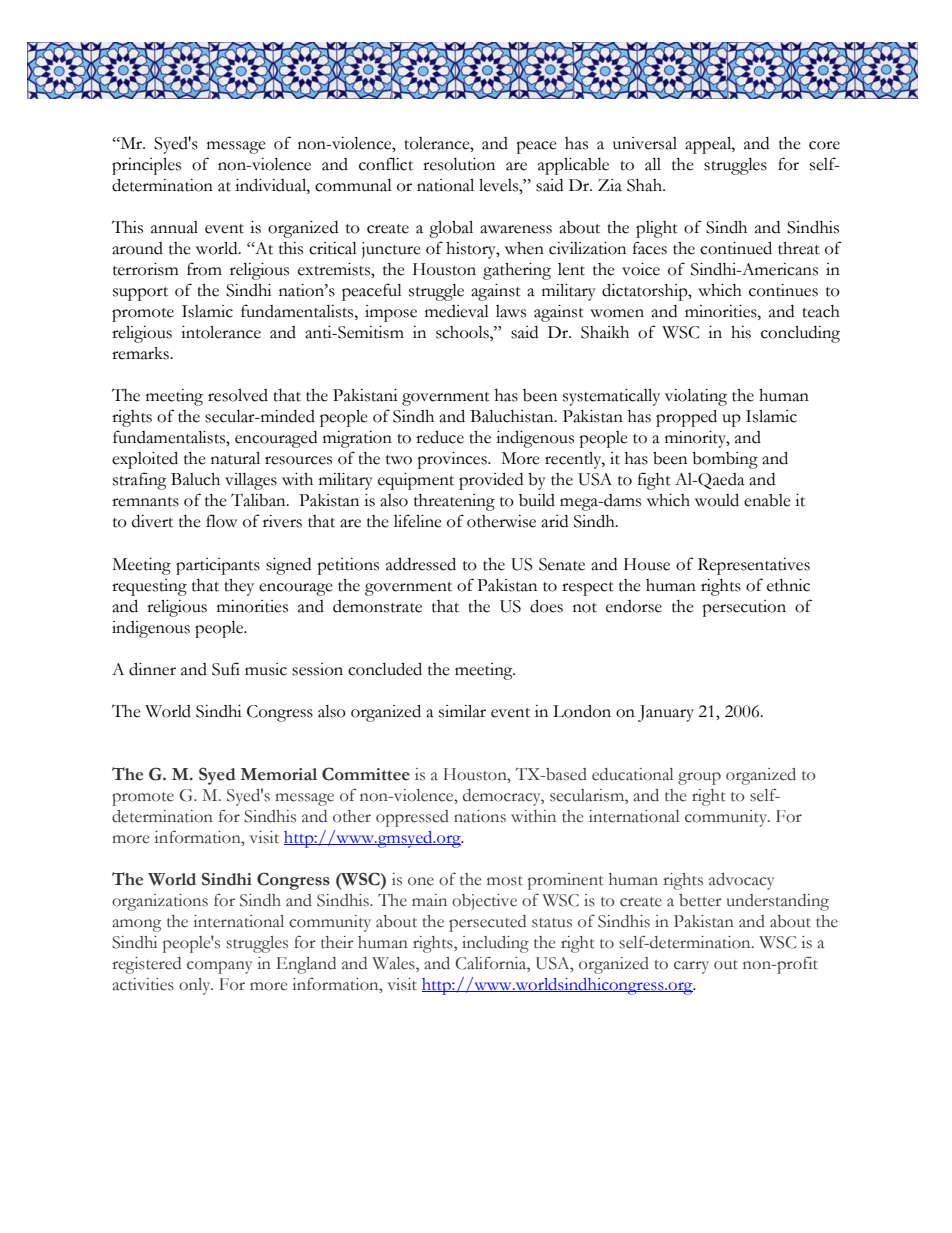 Image resolution: width=952 pixels, height=1233 pixels. Describe the element at coordinates (462, 711) in the page. I see `similar` at that location.
